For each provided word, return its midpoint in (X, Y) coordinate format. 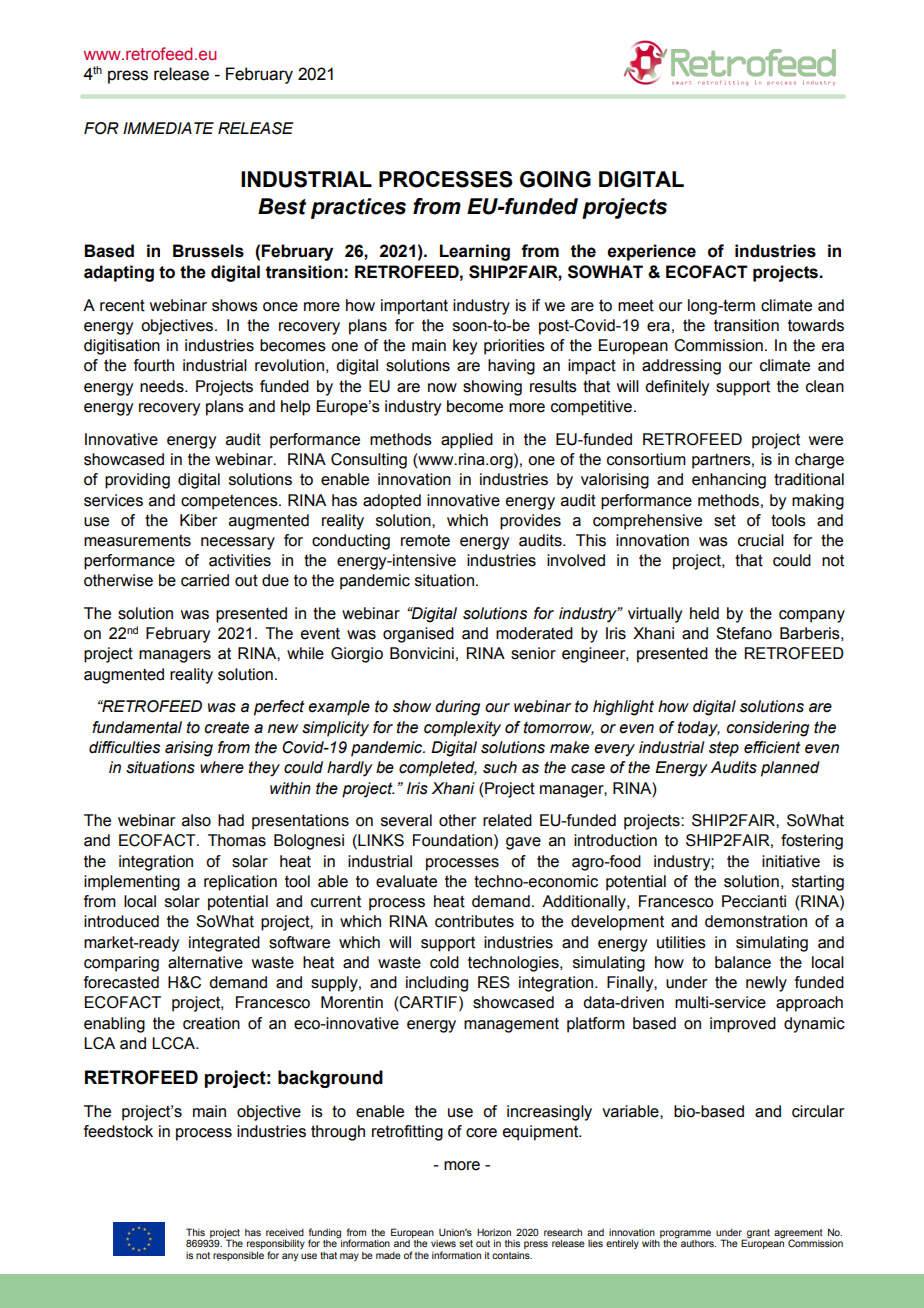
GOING (555, 179)
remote (425, 540)
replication (240, 883)
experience (651, 252)
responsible (238, 1256)
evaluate (406, 881)
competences (230, 502)
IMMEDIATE (168, 128)
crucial (761, 540)
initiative (791, 861)
